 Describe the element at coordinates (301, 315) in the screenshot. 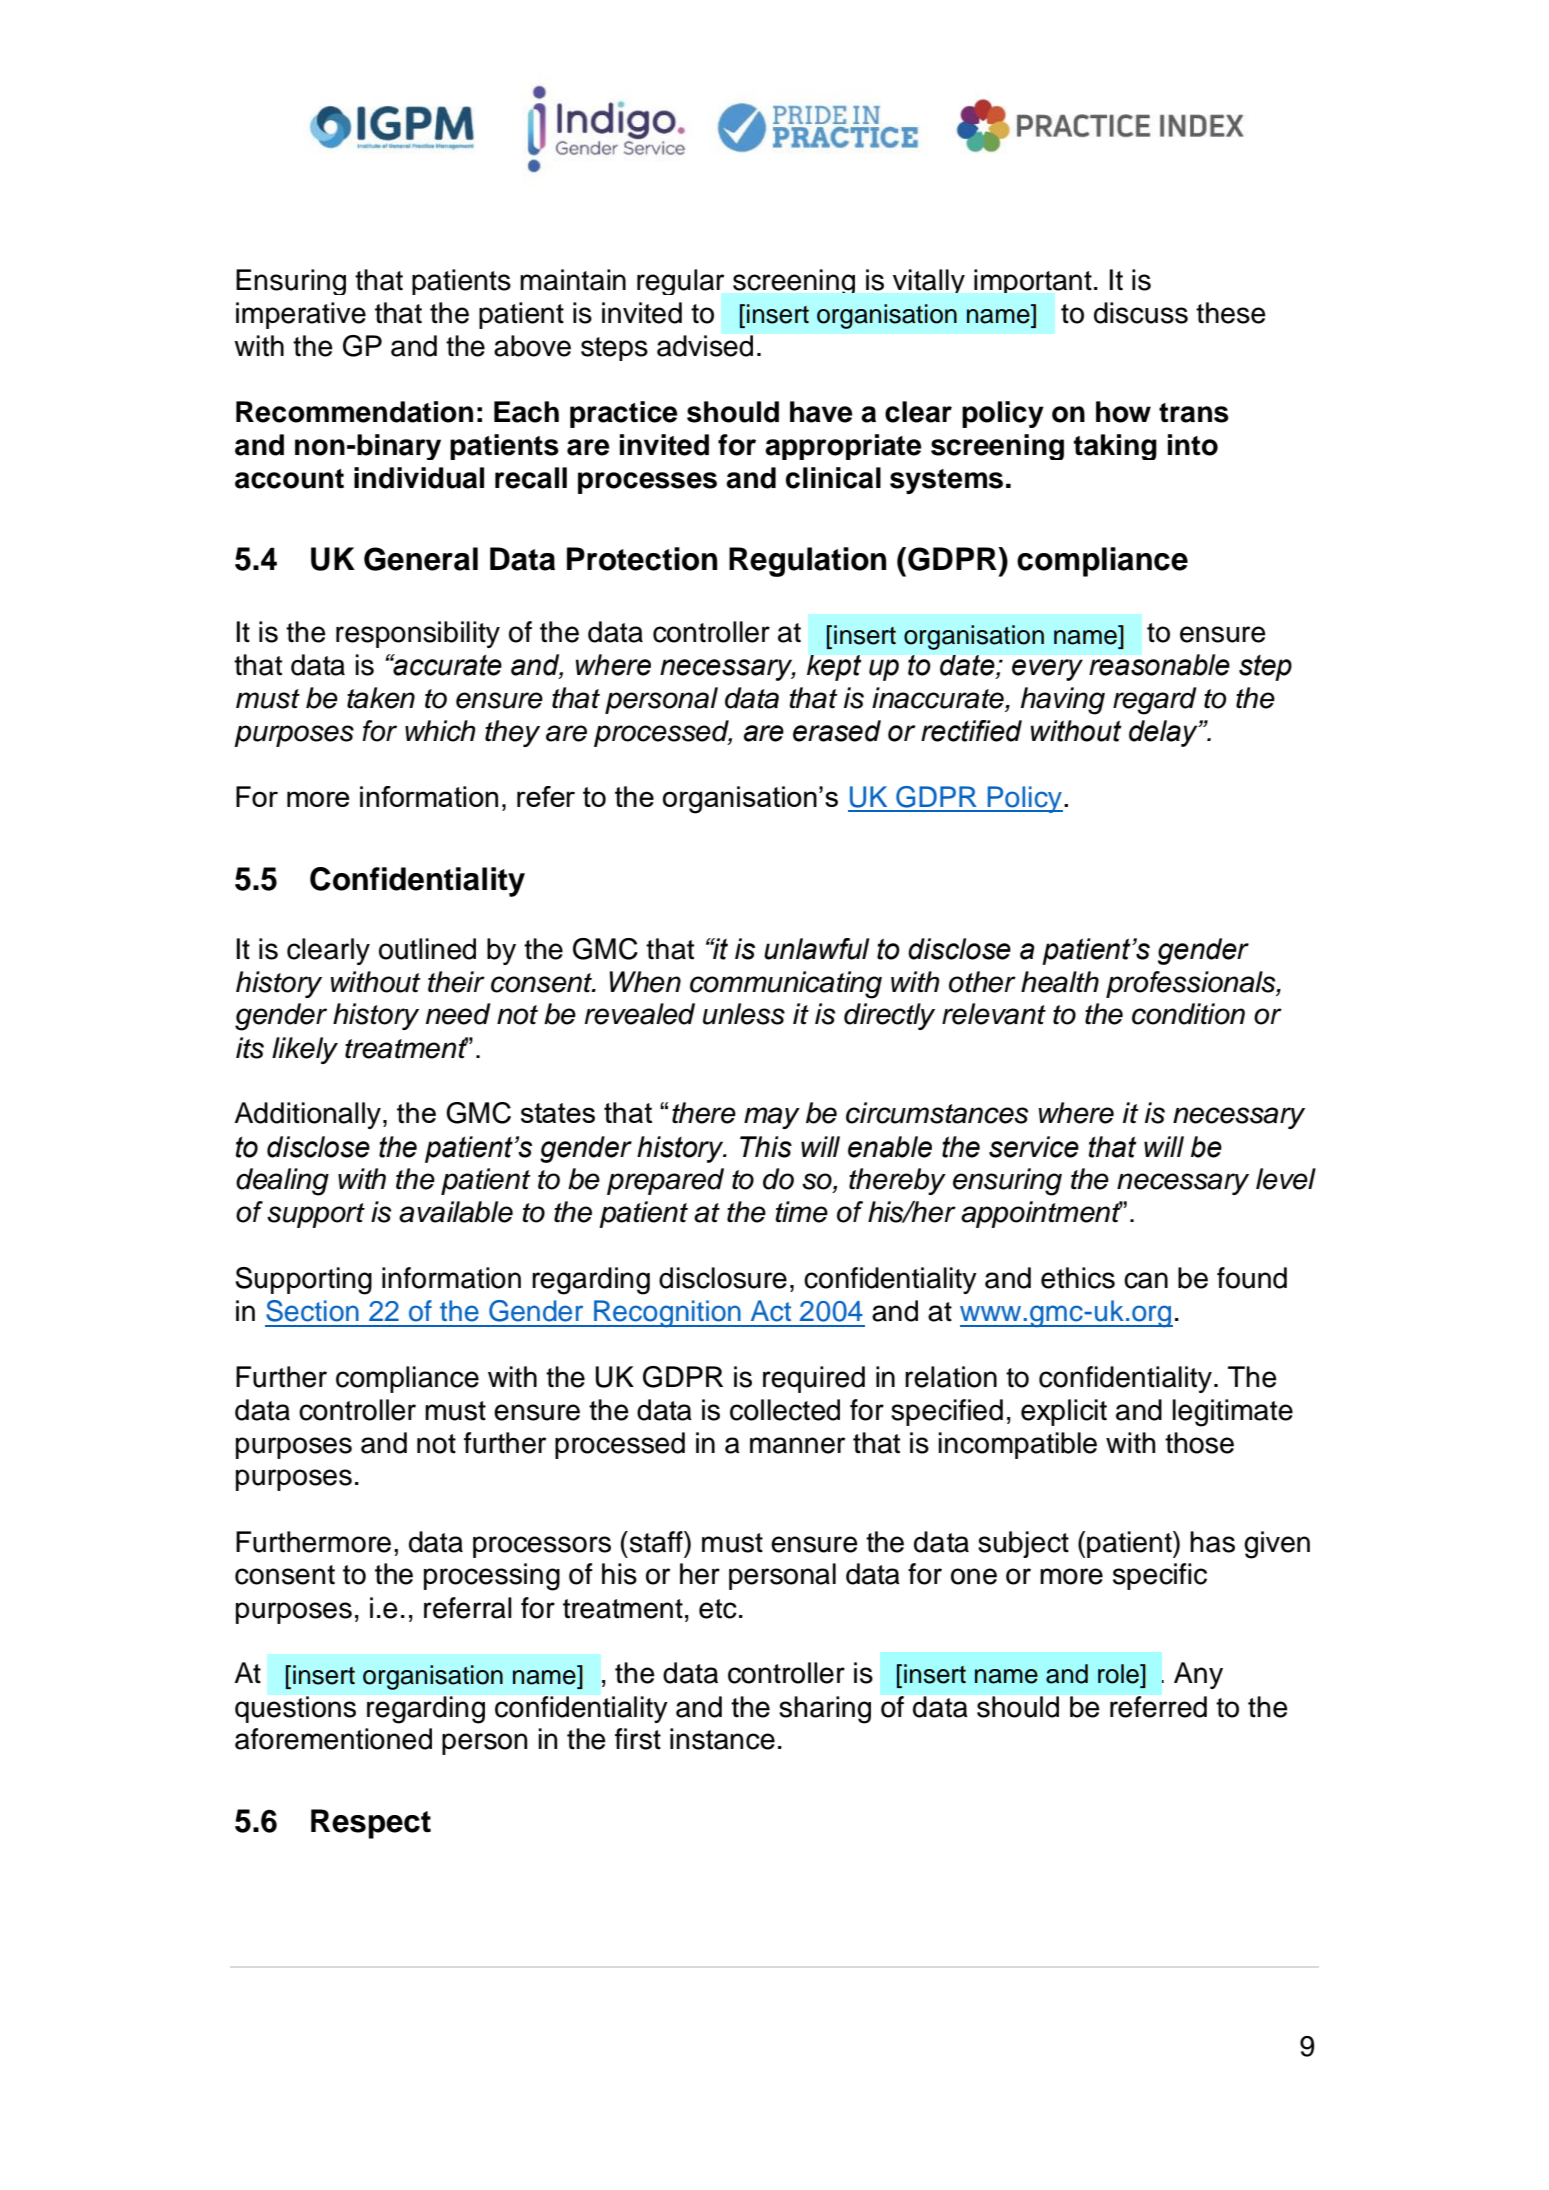

I see `imperative` at that location.
